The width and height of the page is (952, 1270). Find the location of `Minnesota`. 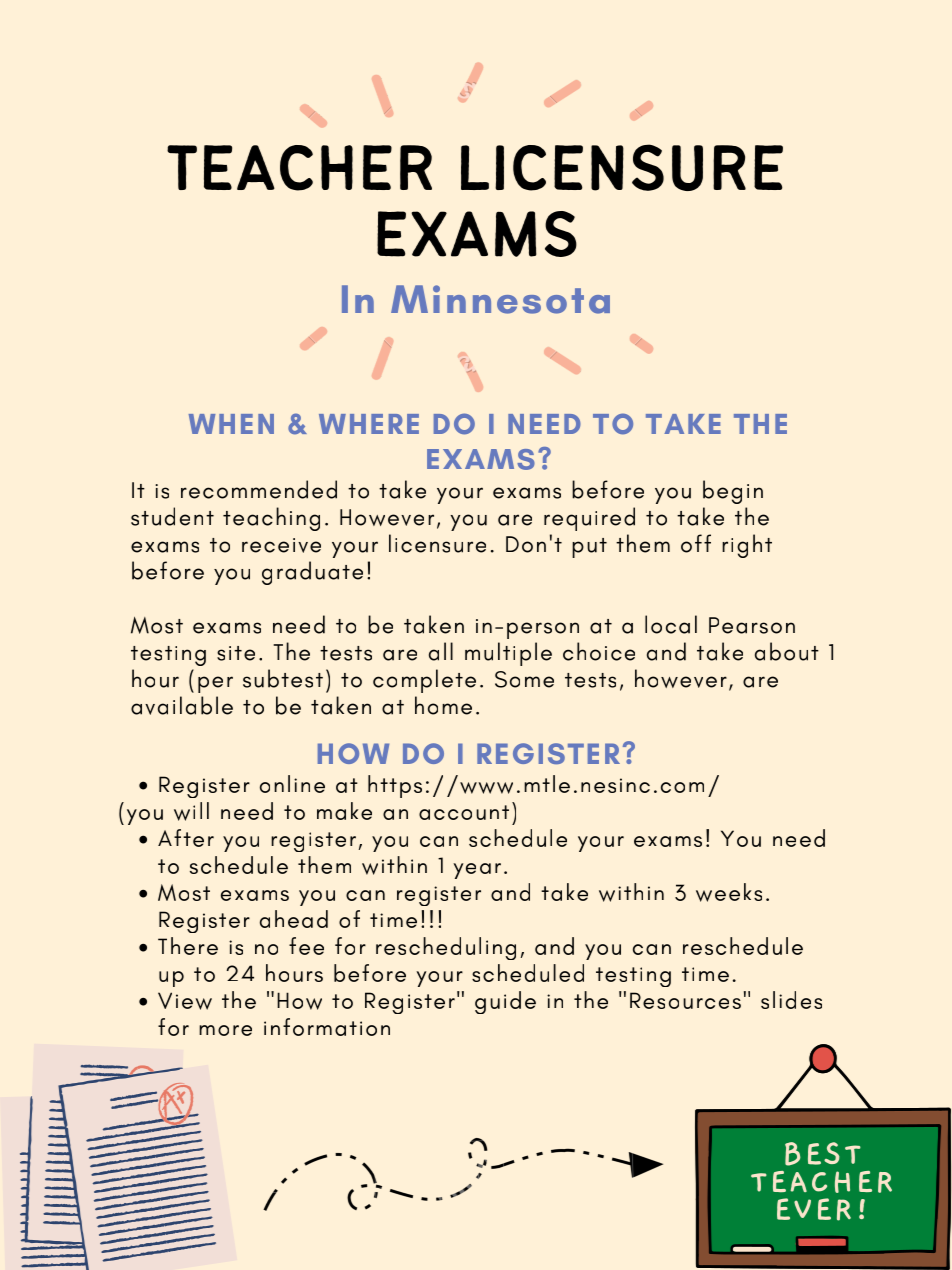

Minnesota is located at coordinates (500, 299).
